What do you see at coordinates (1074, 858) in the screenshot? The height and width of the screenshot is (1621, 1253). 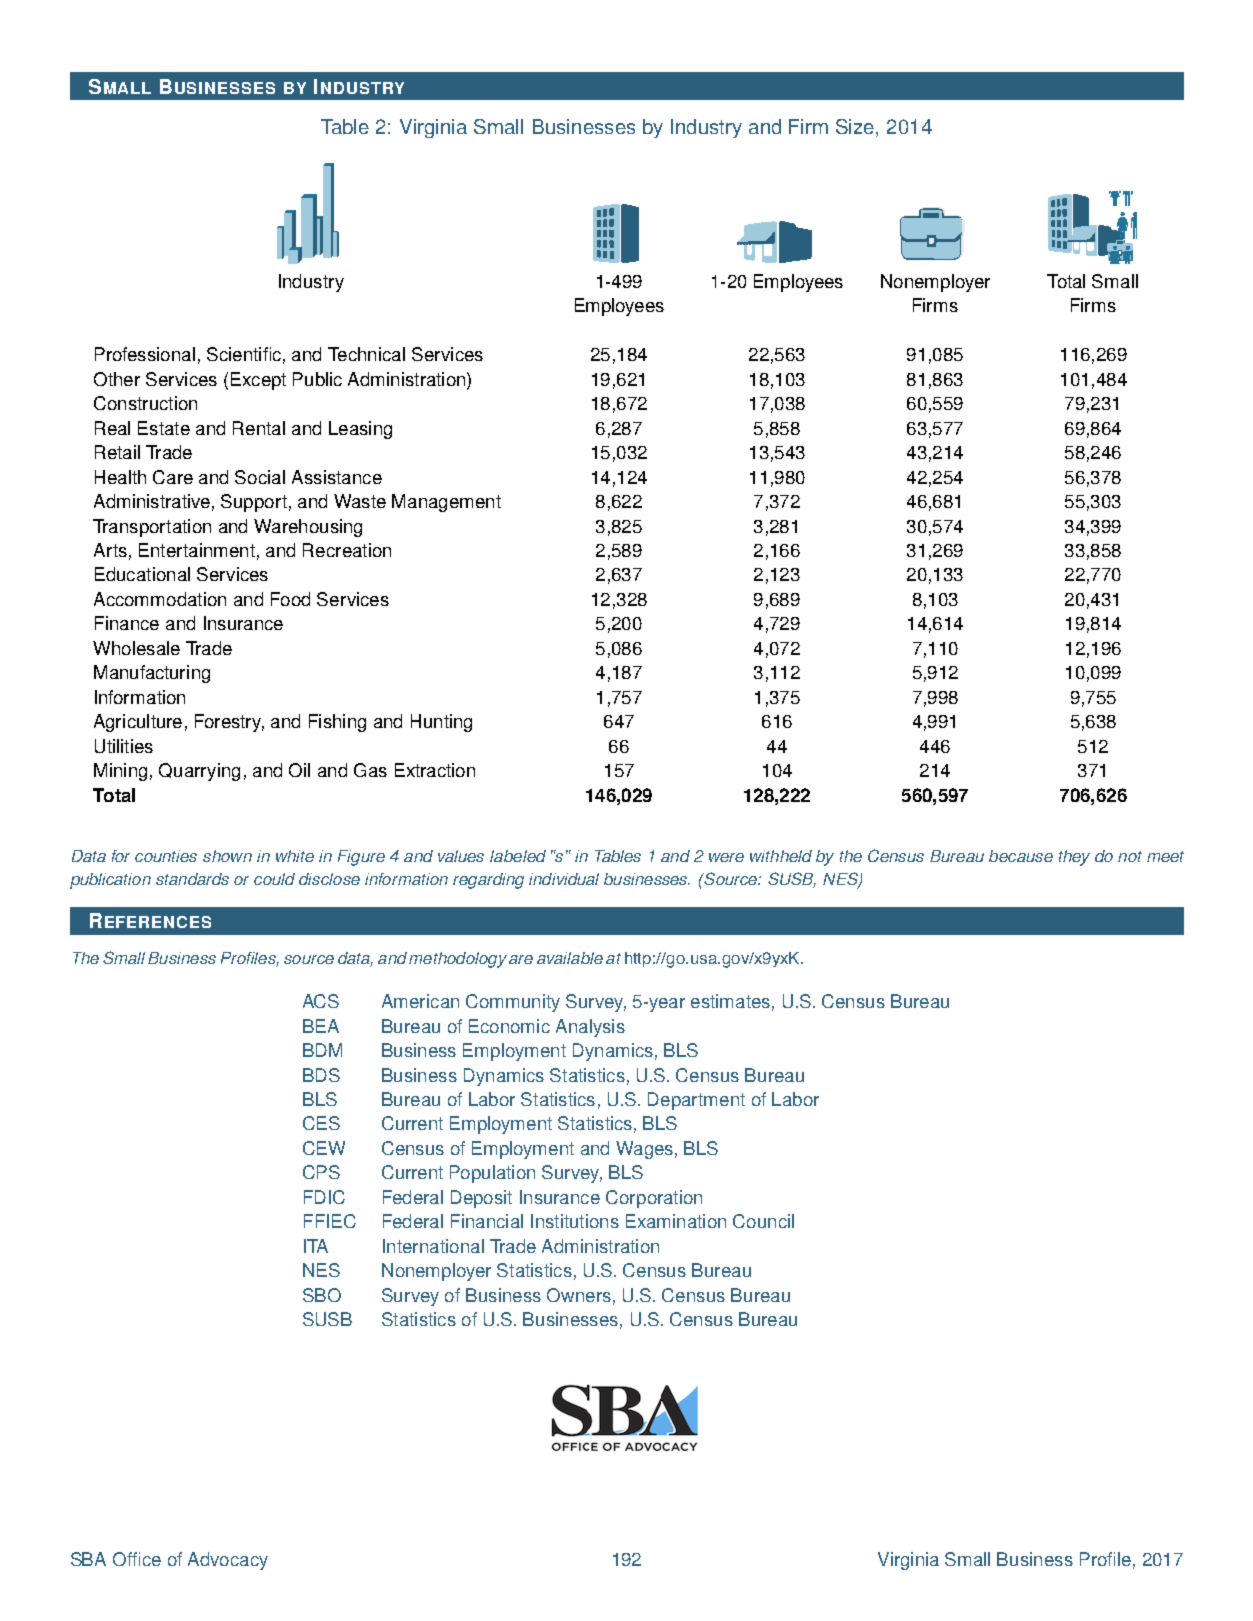 I see `they` at bounding box center [1074, 858].
